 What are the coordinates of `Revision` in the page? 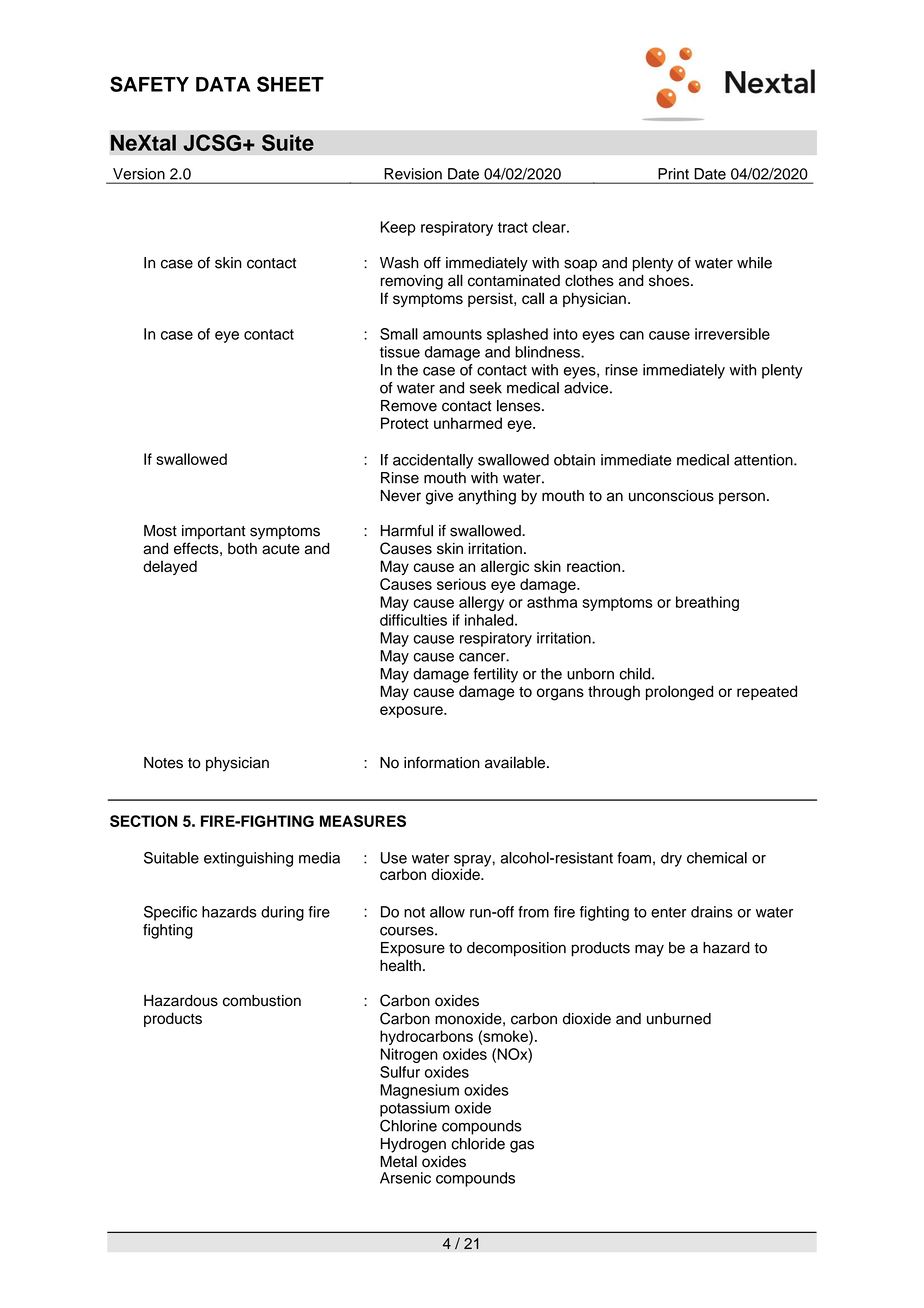 It's located at (413, 174).
